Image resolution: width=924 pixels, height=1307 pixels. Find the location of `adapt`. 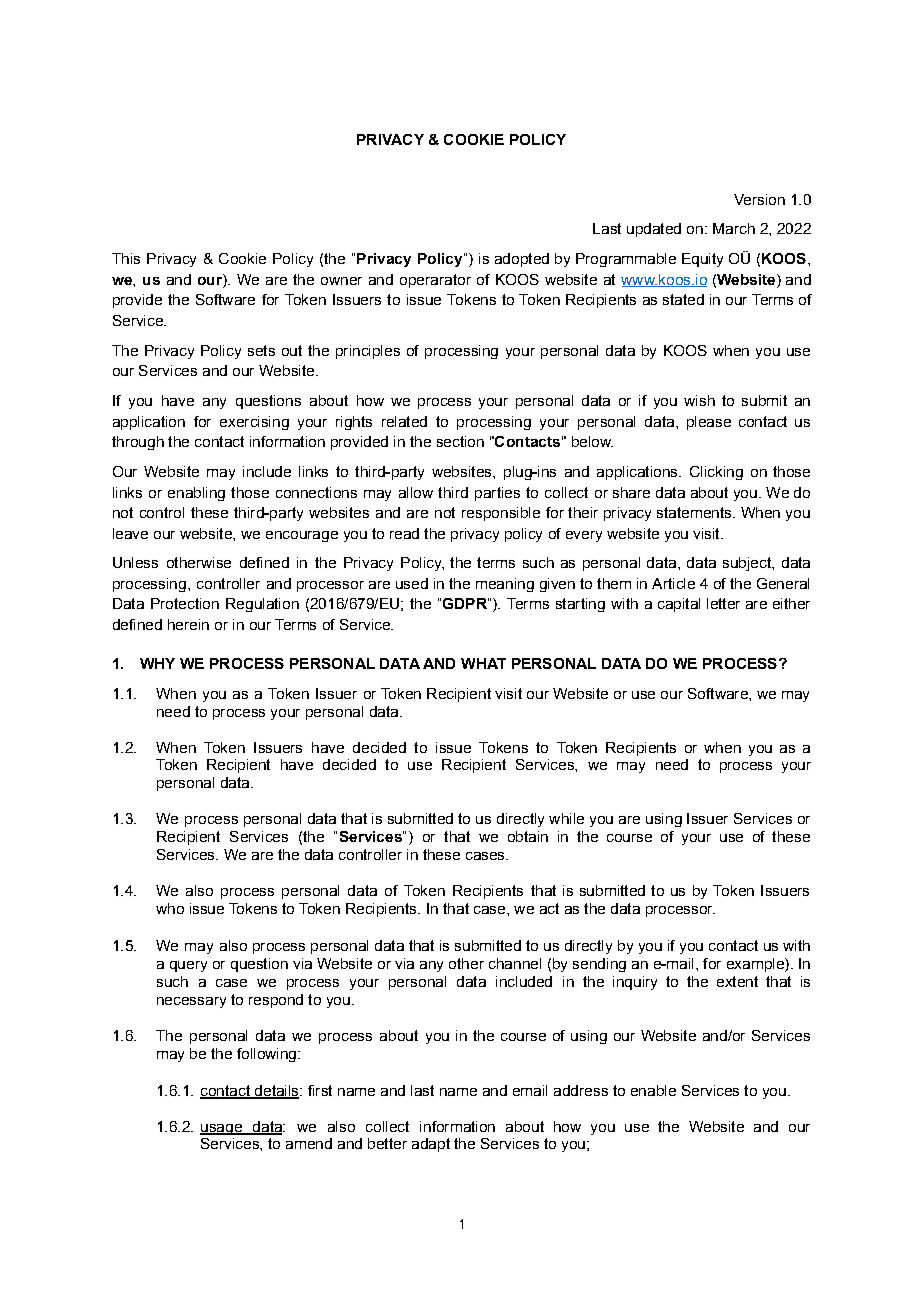

adapt is located at coordinates (431, 1145).
